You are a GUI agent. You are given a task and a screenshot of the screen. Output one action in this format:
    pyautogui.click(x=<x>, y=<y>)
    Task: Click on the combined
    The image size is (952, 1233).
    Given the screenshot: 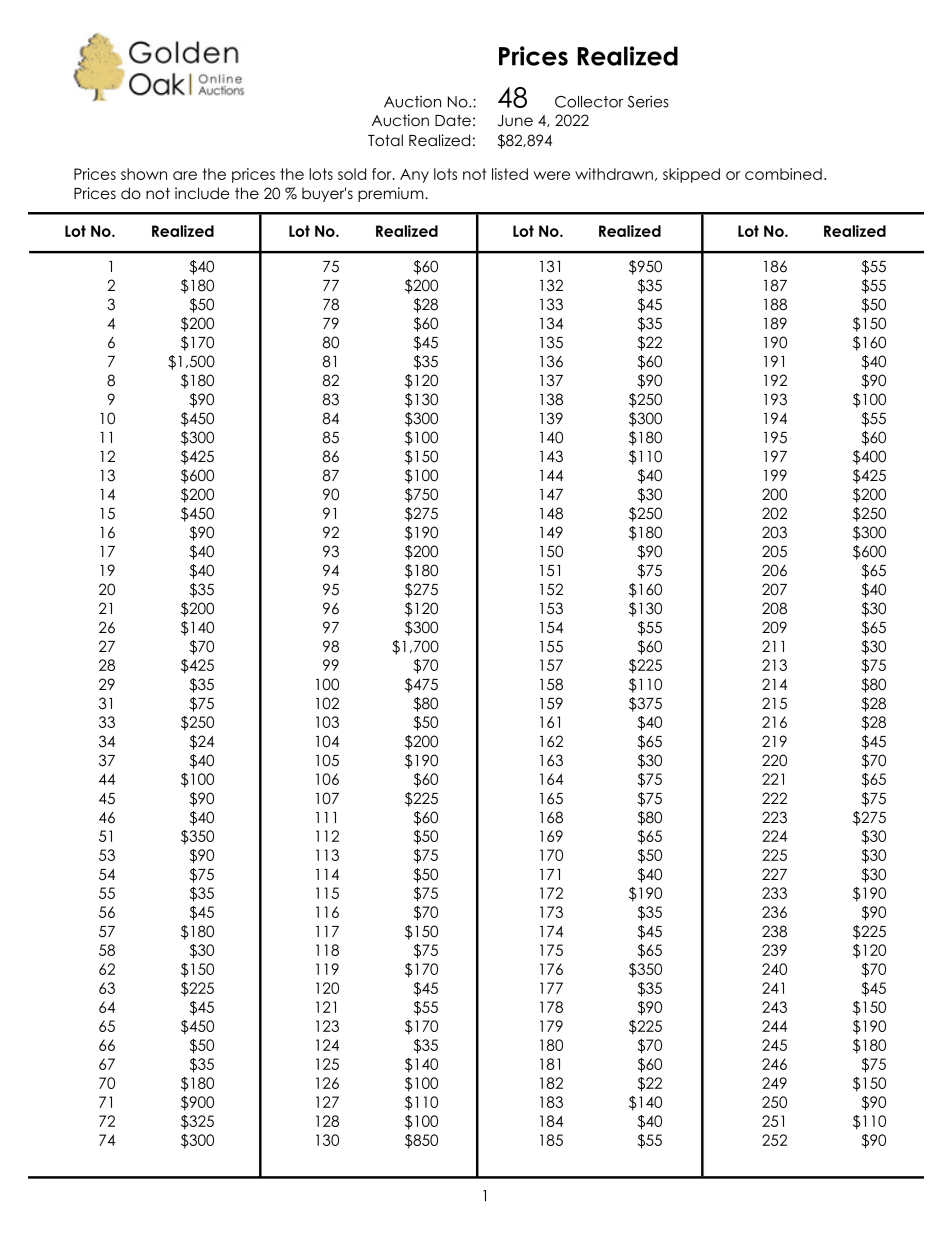 What is the action you would take?
    pyautogui.click(x=783, y=174)
